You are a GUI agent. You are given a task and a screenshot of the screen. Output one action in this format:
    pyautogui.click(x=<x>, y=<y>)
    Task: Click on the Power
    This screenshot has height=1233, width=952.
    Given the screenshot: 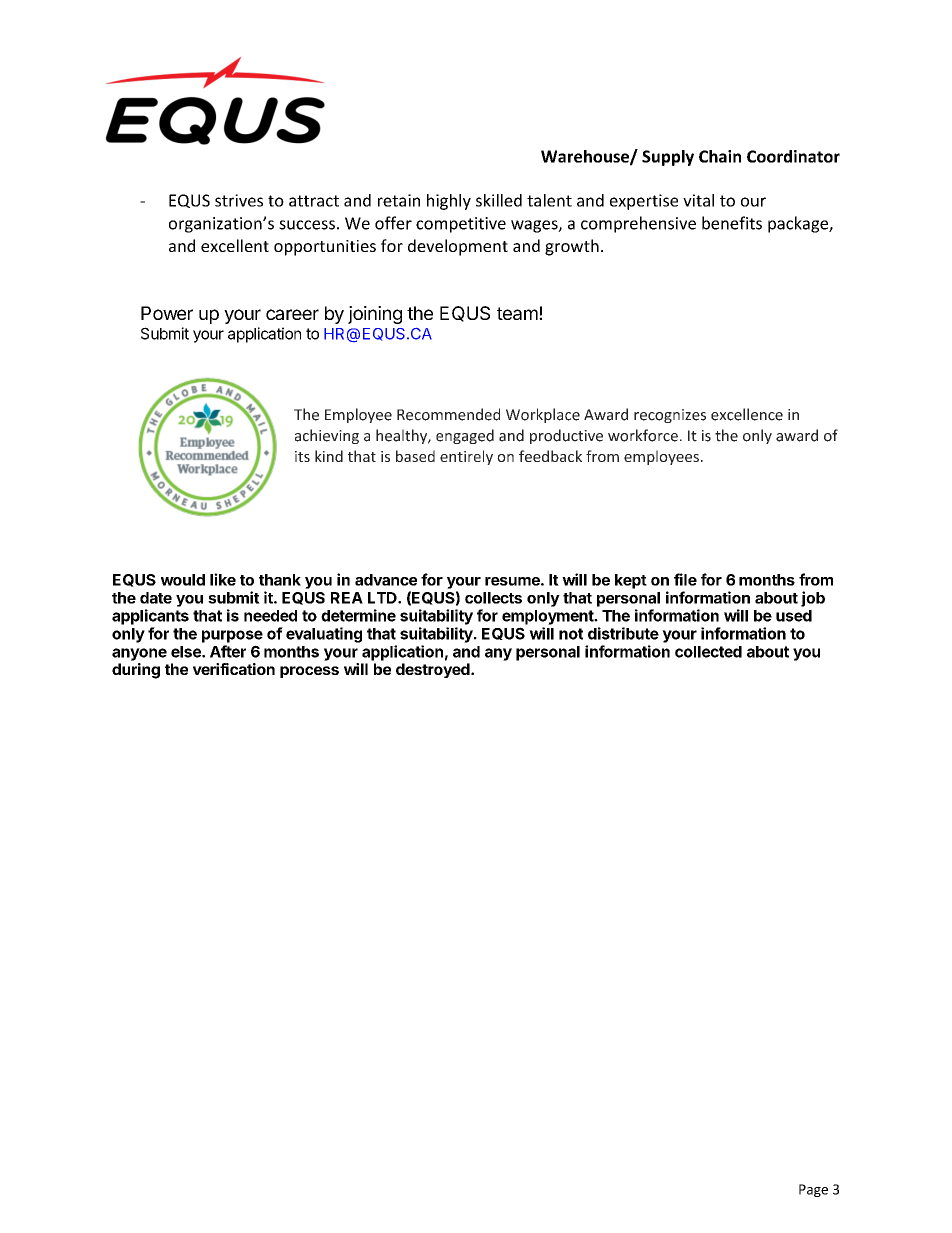 What is the action you would take?
    pyautogui.click(x=167, y=313)
